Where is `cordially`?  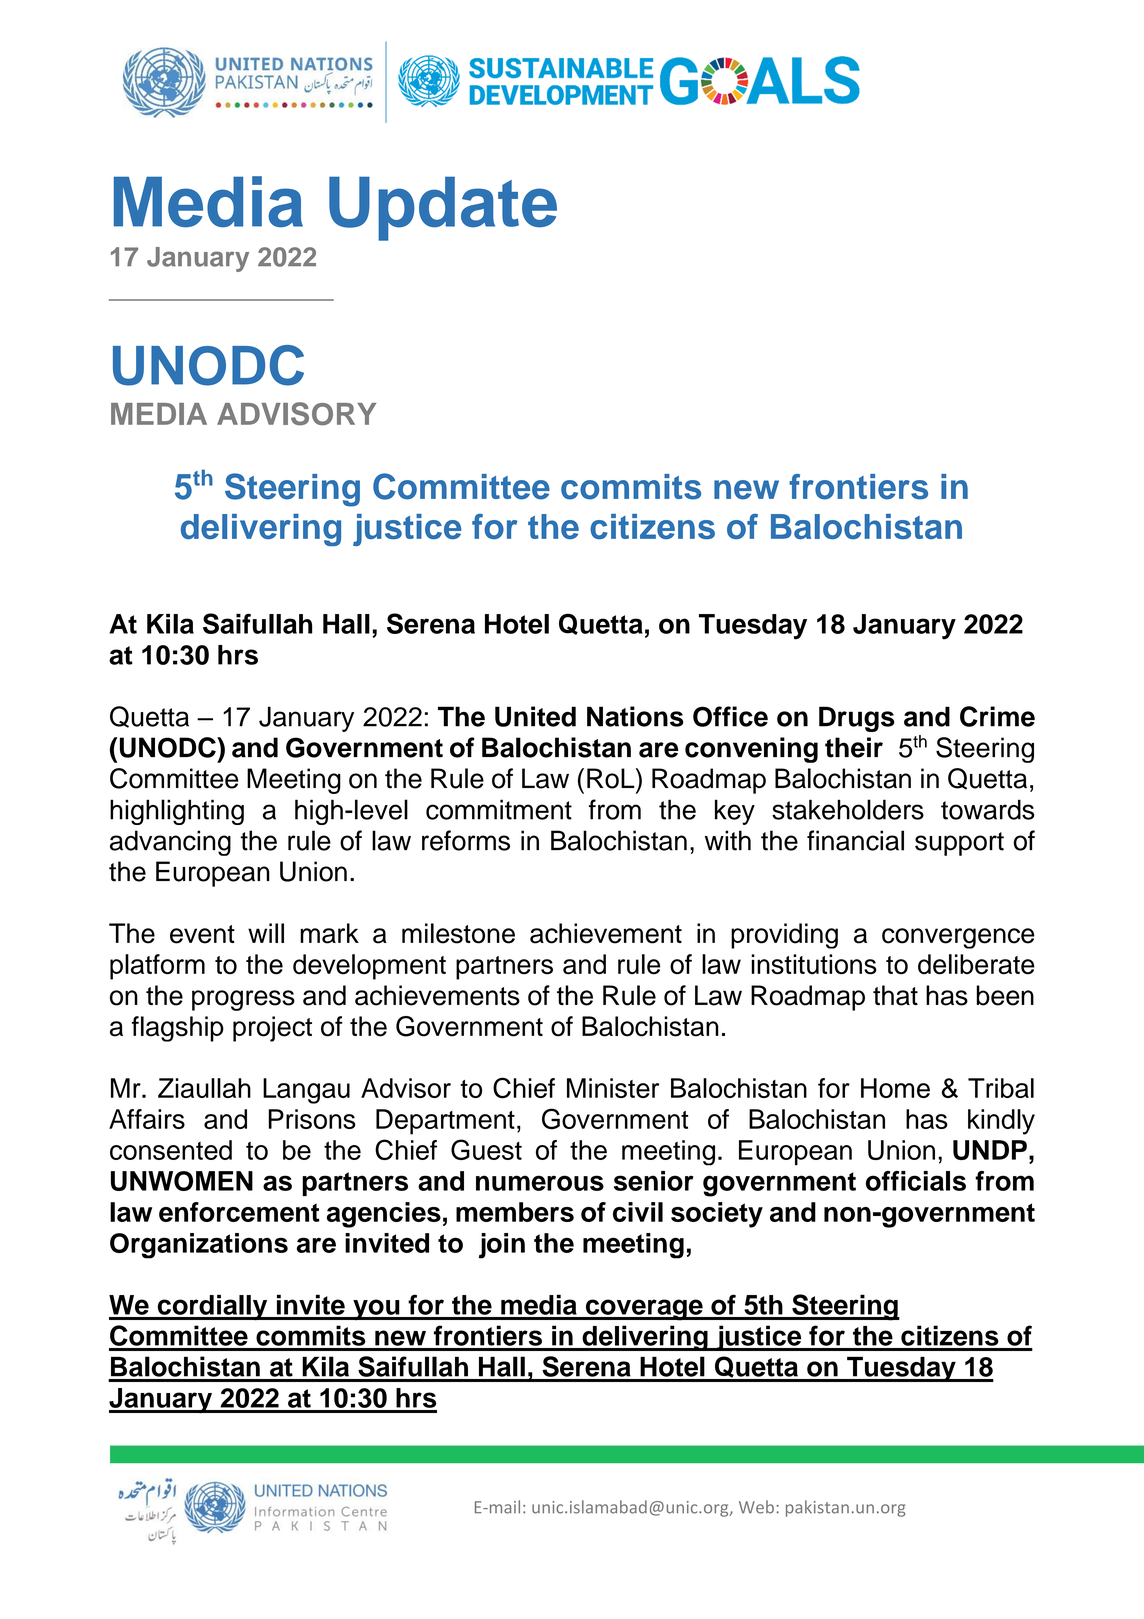
cordially is located at coordinates (212, 1307).
